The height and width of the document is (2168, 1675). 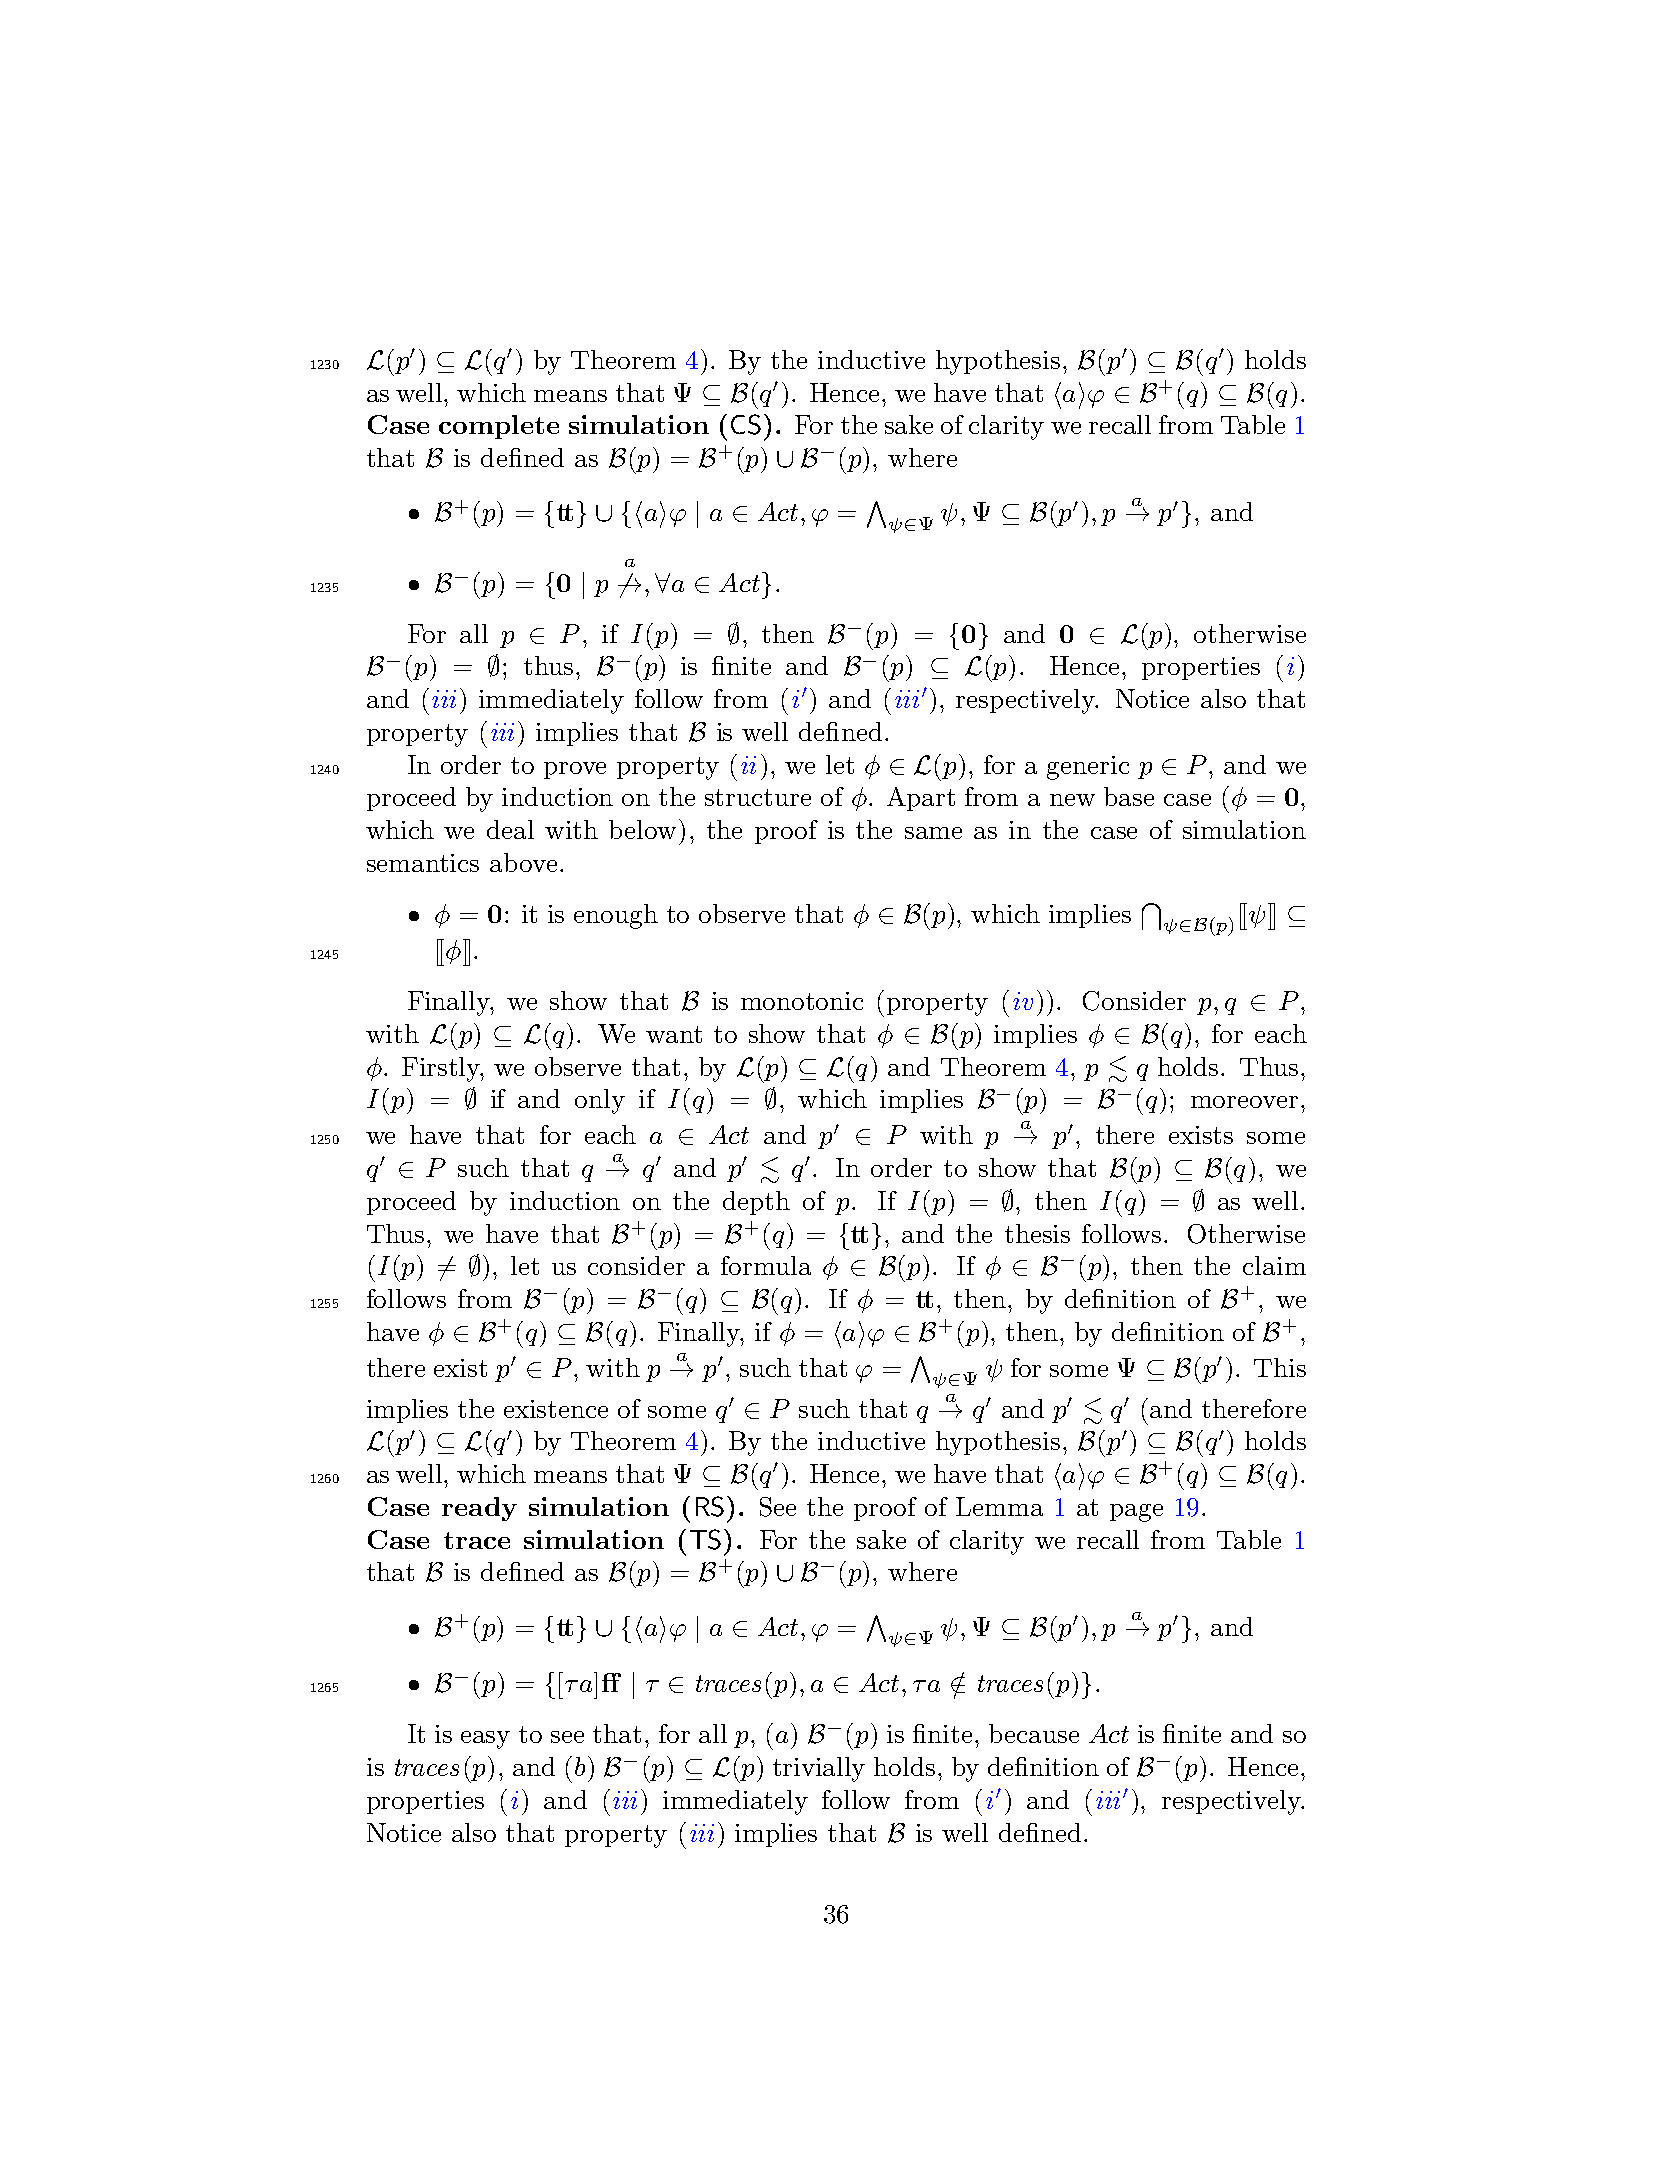 I want to click on because, so click(x=1034, y=1733).
